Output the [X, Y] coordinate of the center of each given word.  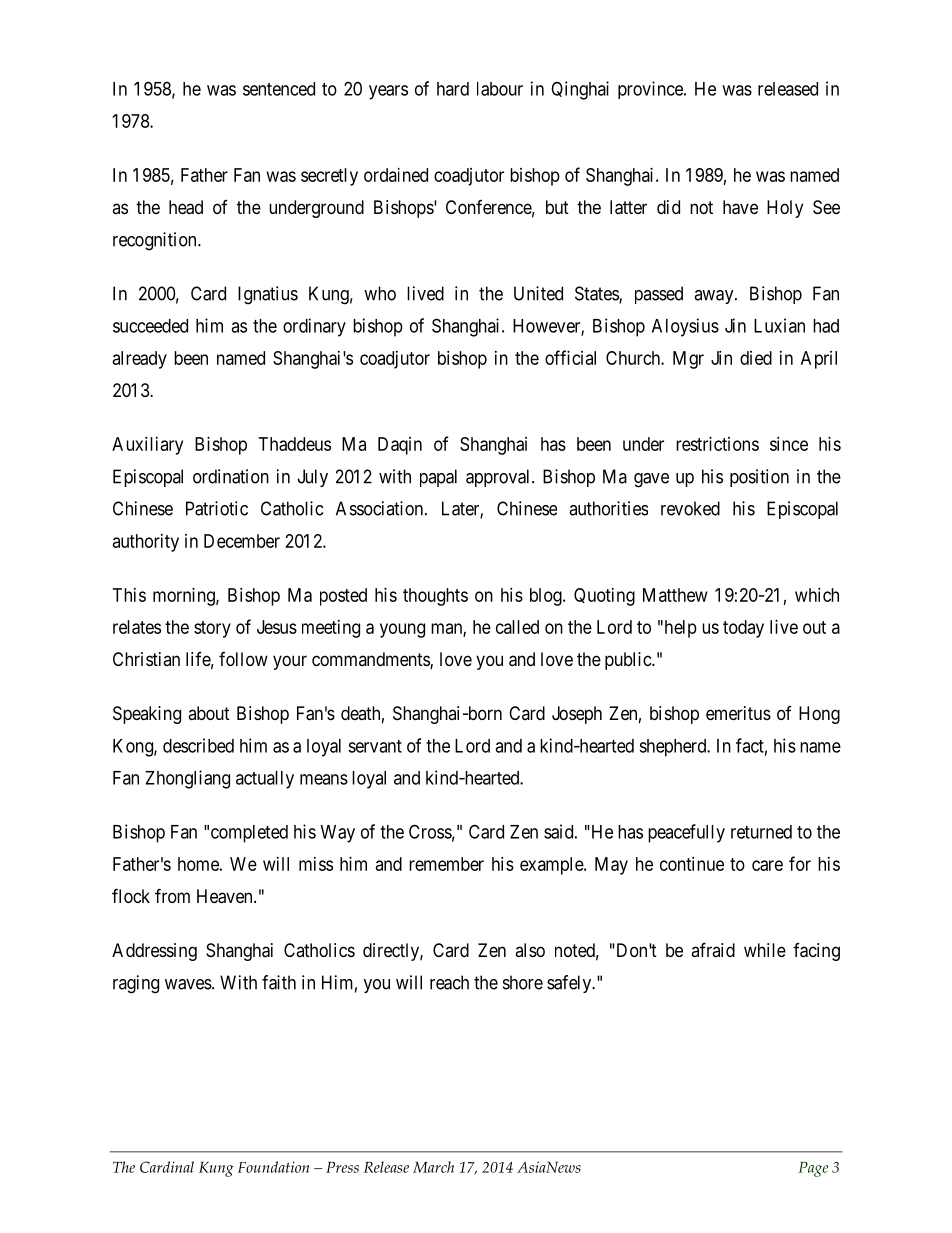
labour [500, 89]
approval [499, 478]
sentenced [279, 89]
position [759, 478]
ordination [231, 476]
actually [265, 780]
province [651, 90]
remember [446, 864]
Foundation [273, 1167]
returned [761, 832]
